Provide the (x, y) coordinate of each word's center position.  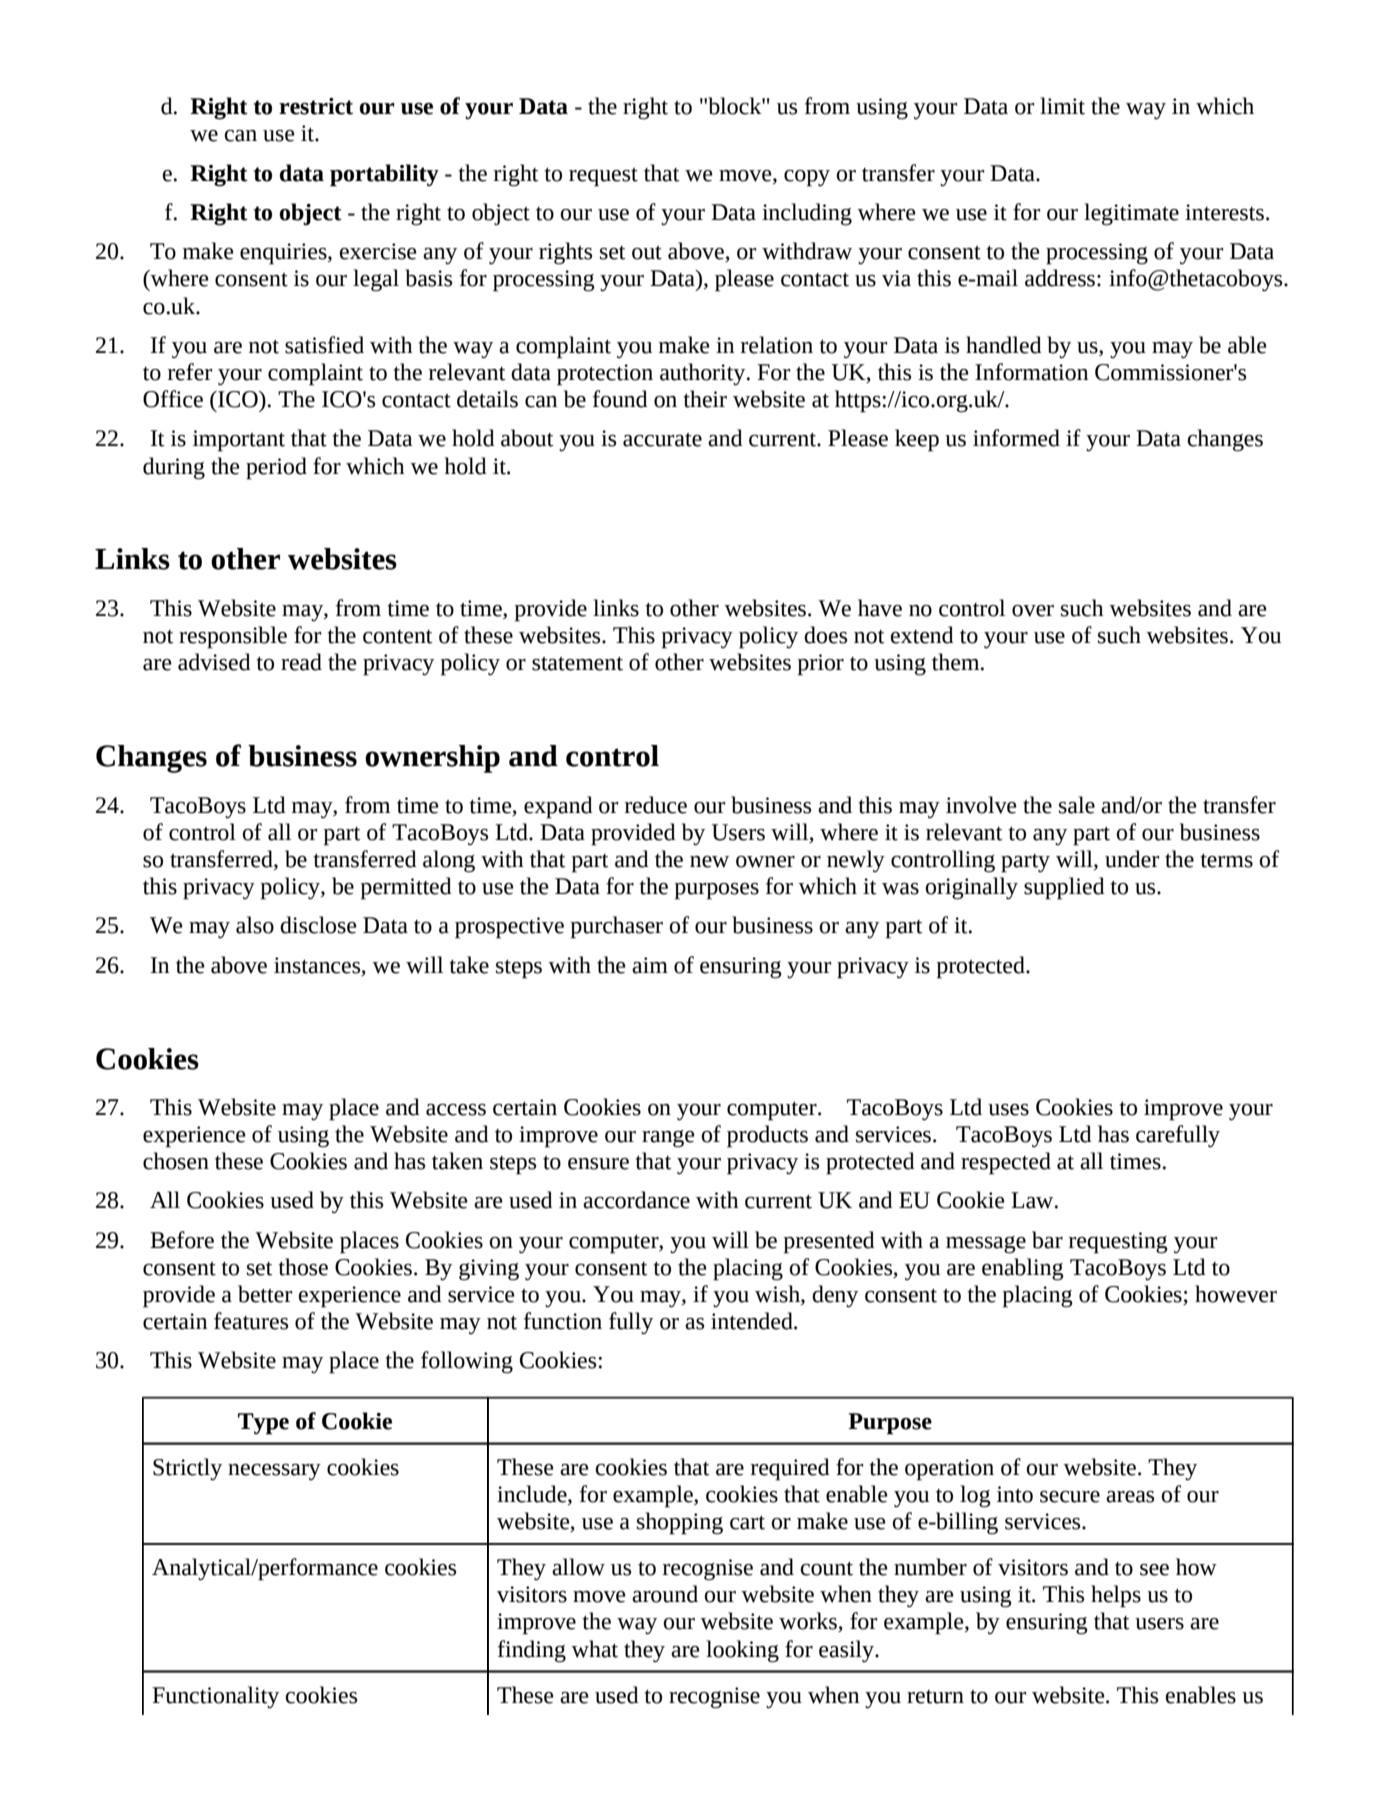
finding (532, 1651)
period (276, 468)
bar (1047, 1240)
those (303, 1267)
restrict (316, 106)
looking (742, 1651)
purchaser (617, 927)
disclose (318, 925)
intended (753, 1321)
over (1033, 611)
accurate (662, 440)
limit (1062, 106)
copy (807, 178)
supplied (1064, 888)
